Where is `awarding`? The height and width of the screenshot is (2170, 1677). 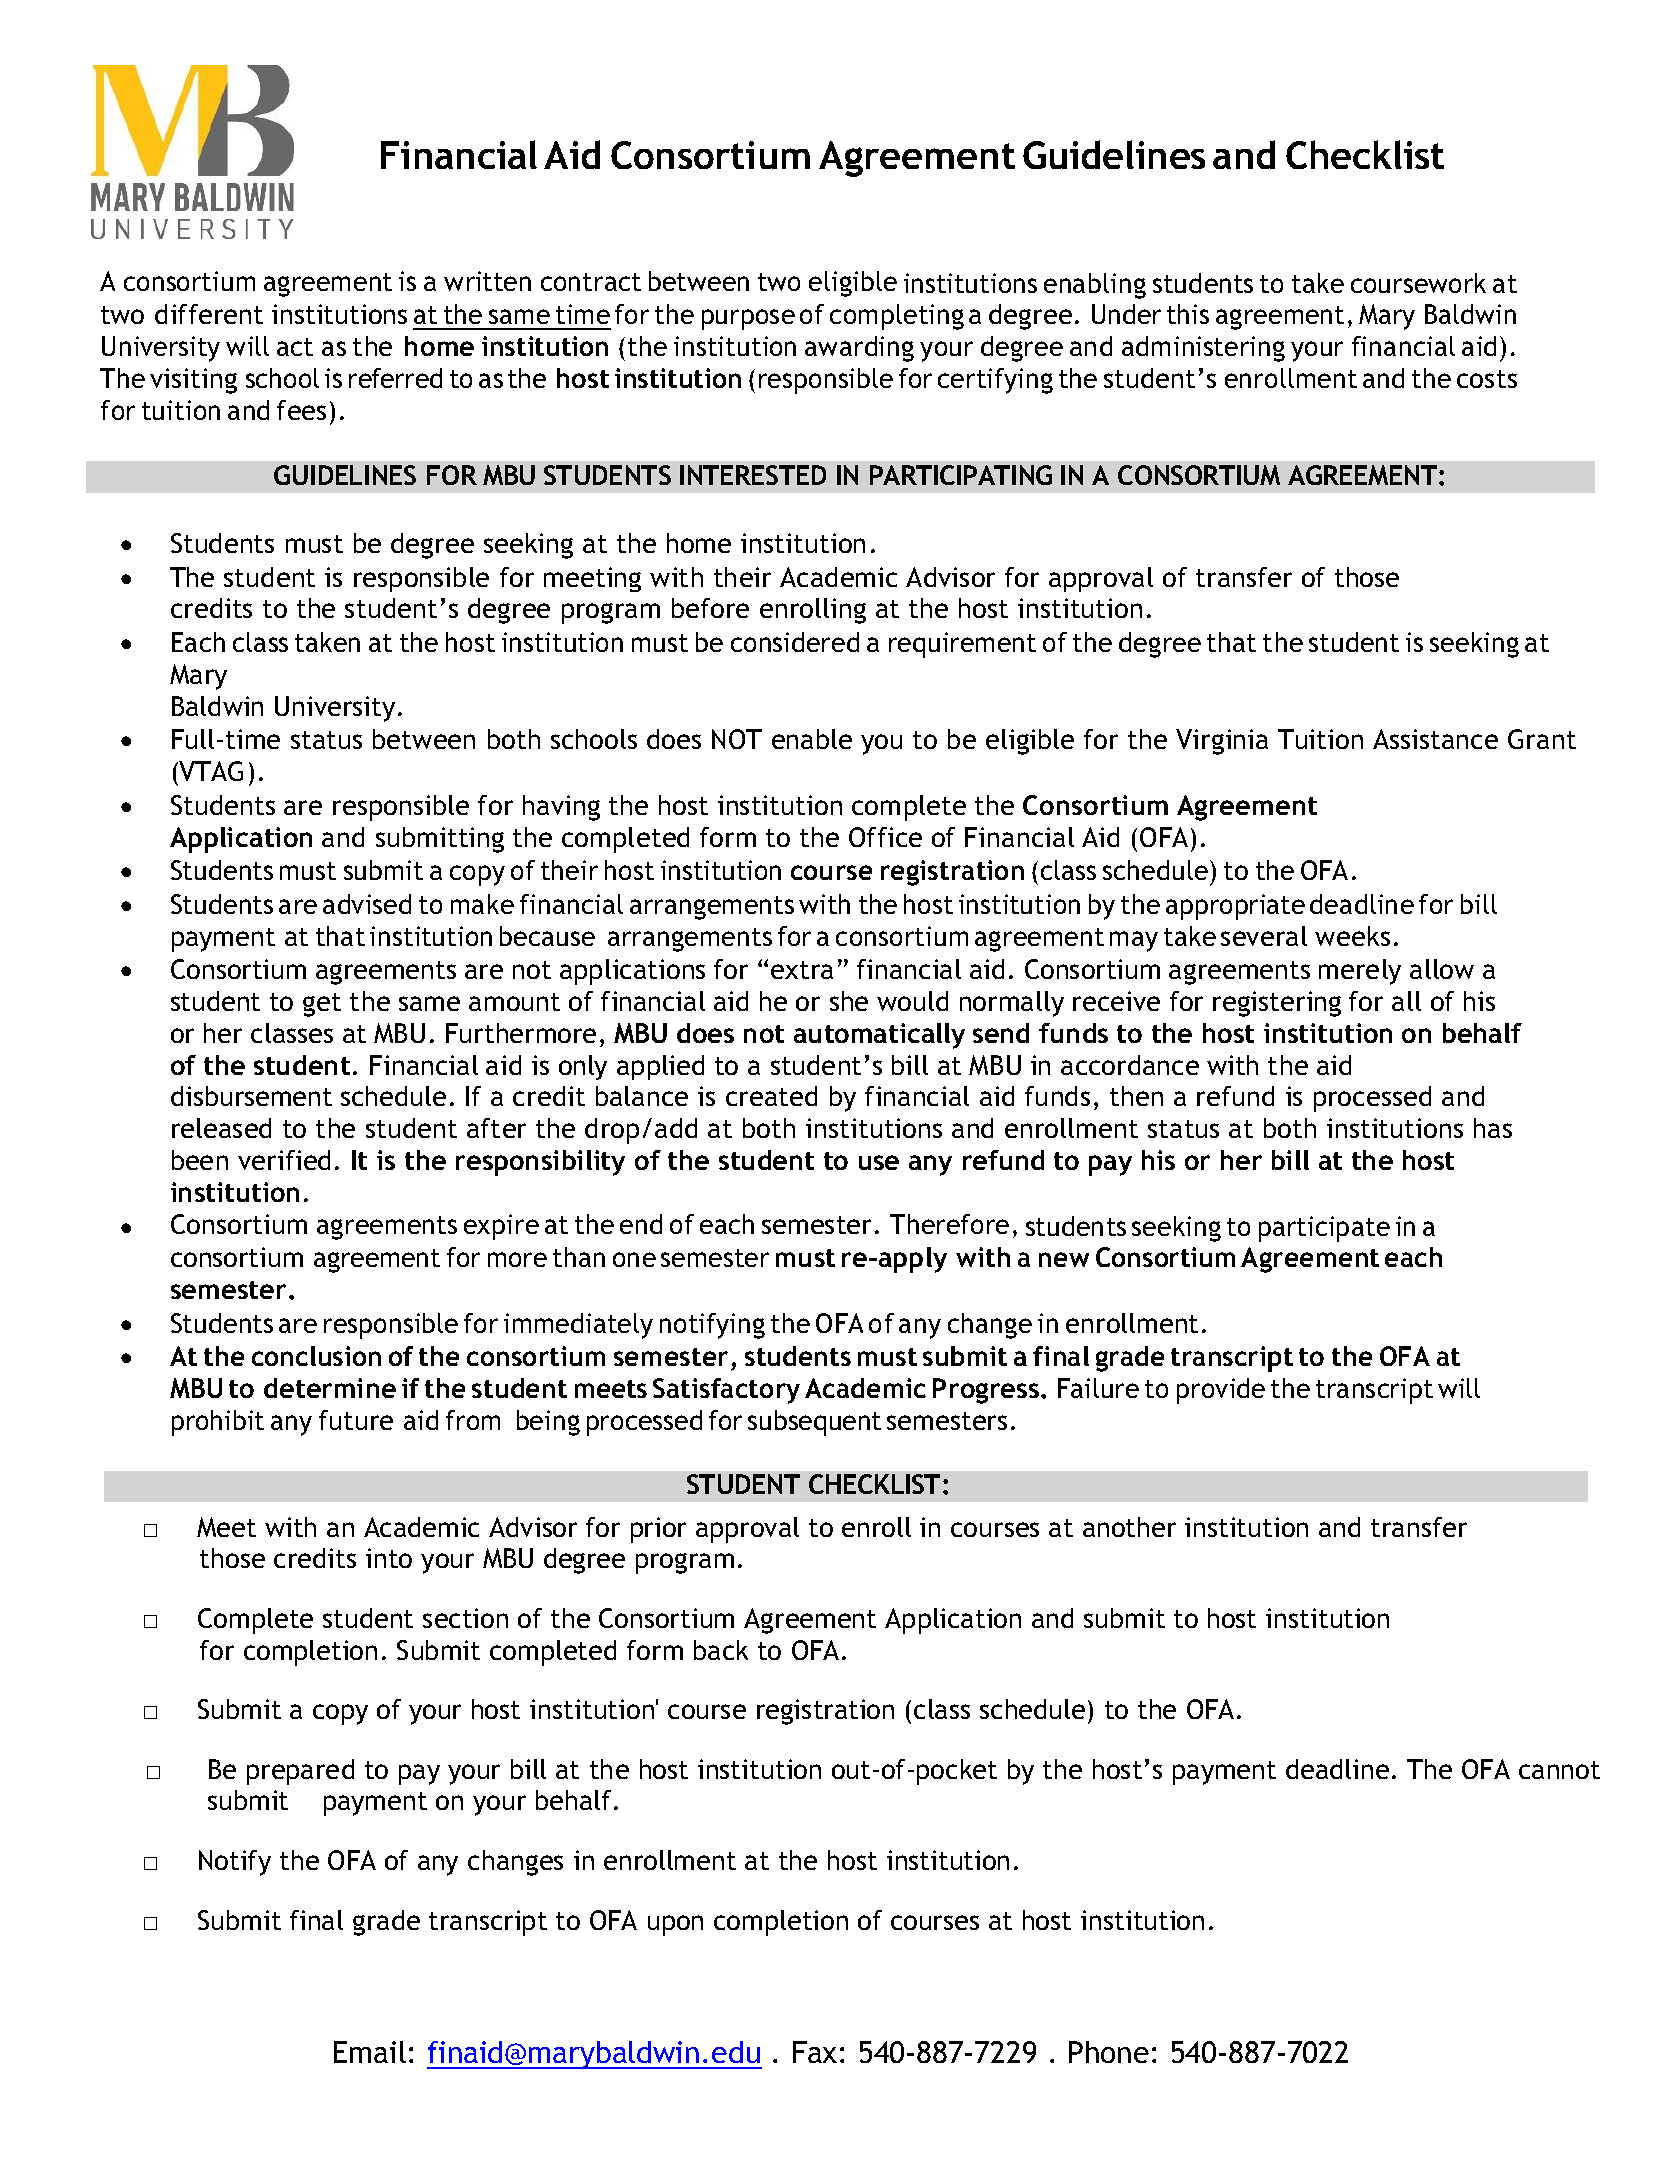
awarding is located at coordinates (859, 349).
